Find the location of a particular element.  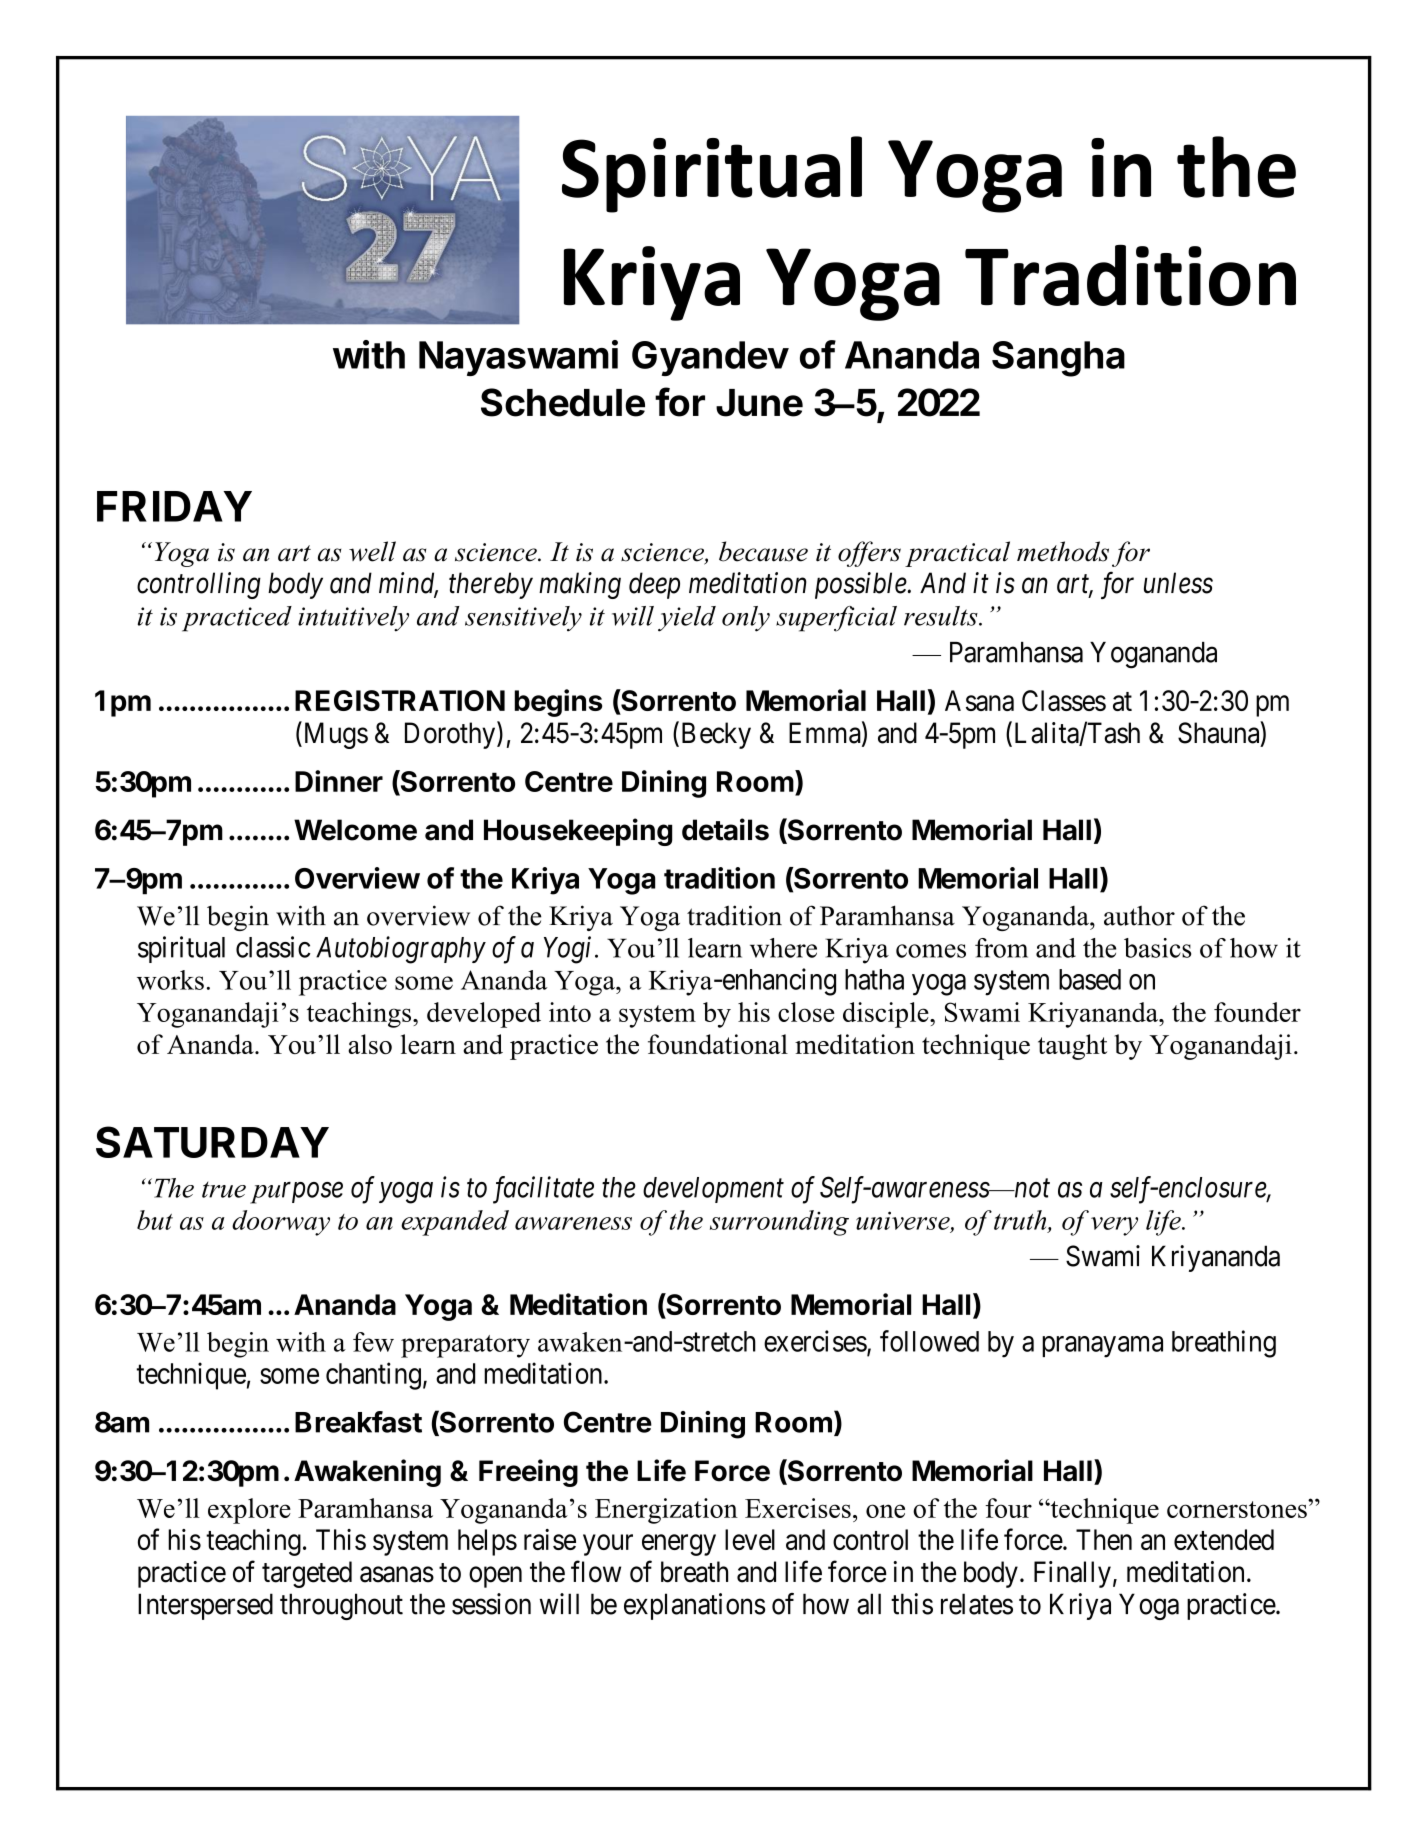

details is located at coordinates (725, 829).
